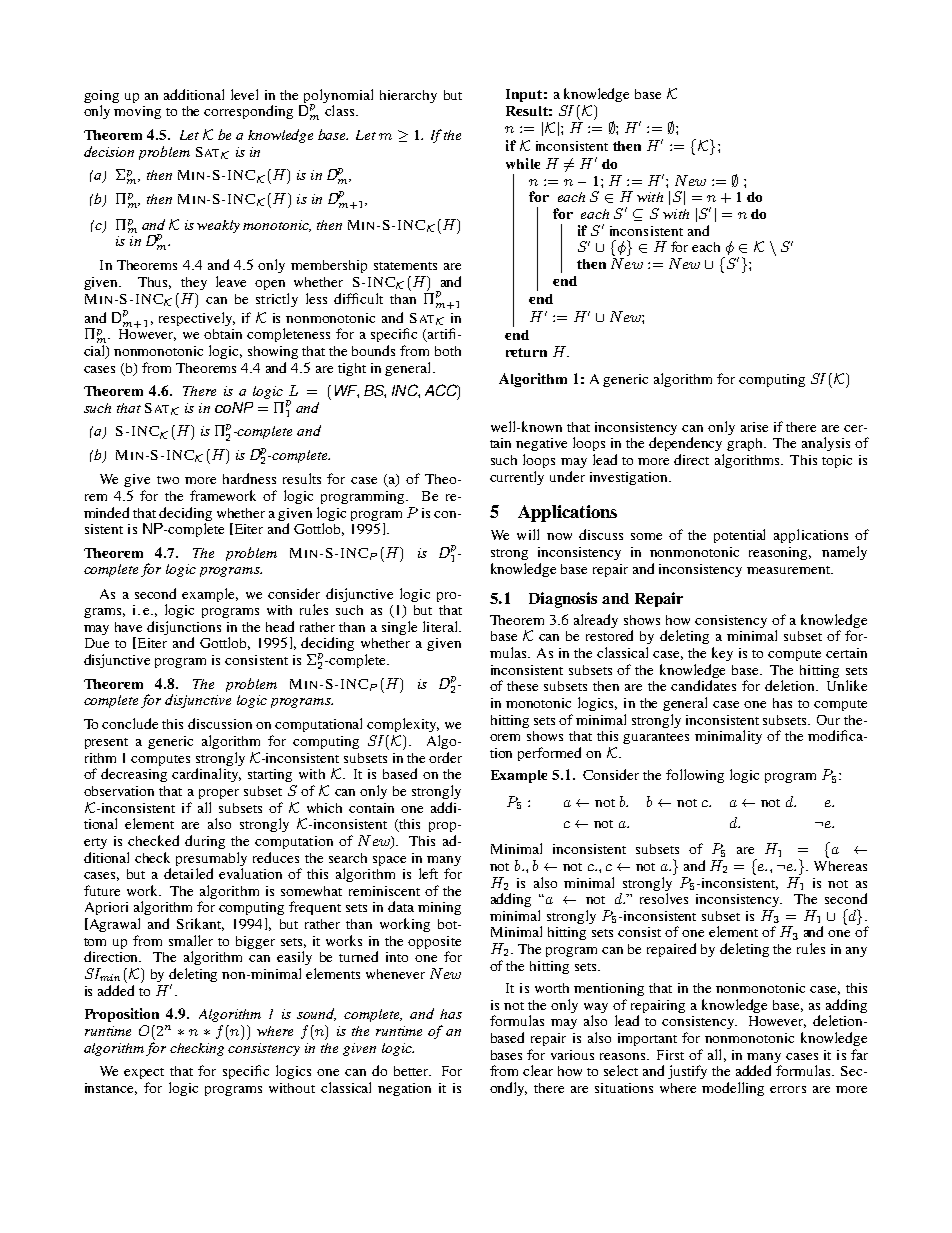 The width and height of the page is (952, 1233). I want to click on clear, so click(538, 1070).
